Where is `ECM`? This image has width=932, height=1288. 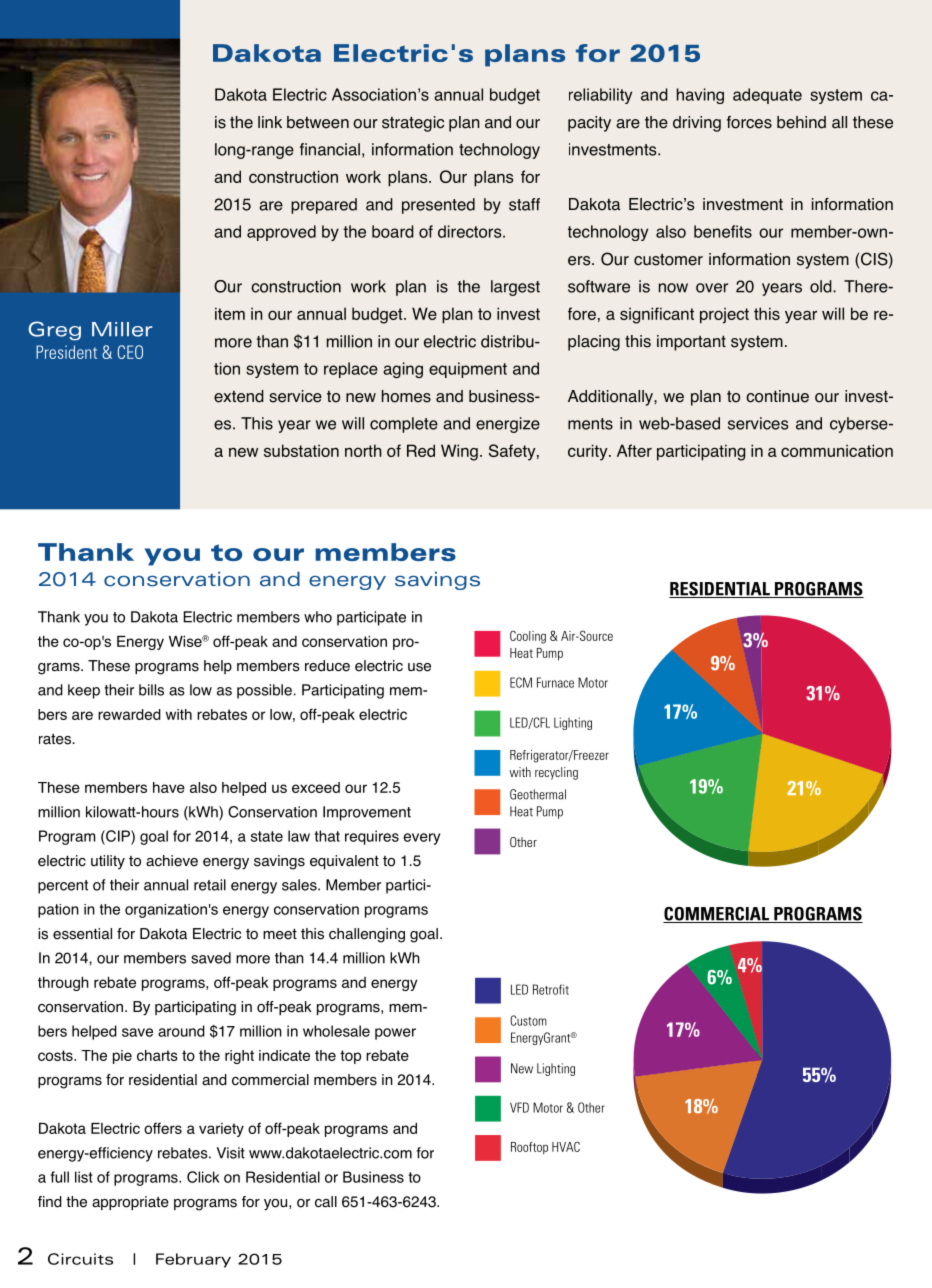
ECM is located at coordinates (521, 682).
